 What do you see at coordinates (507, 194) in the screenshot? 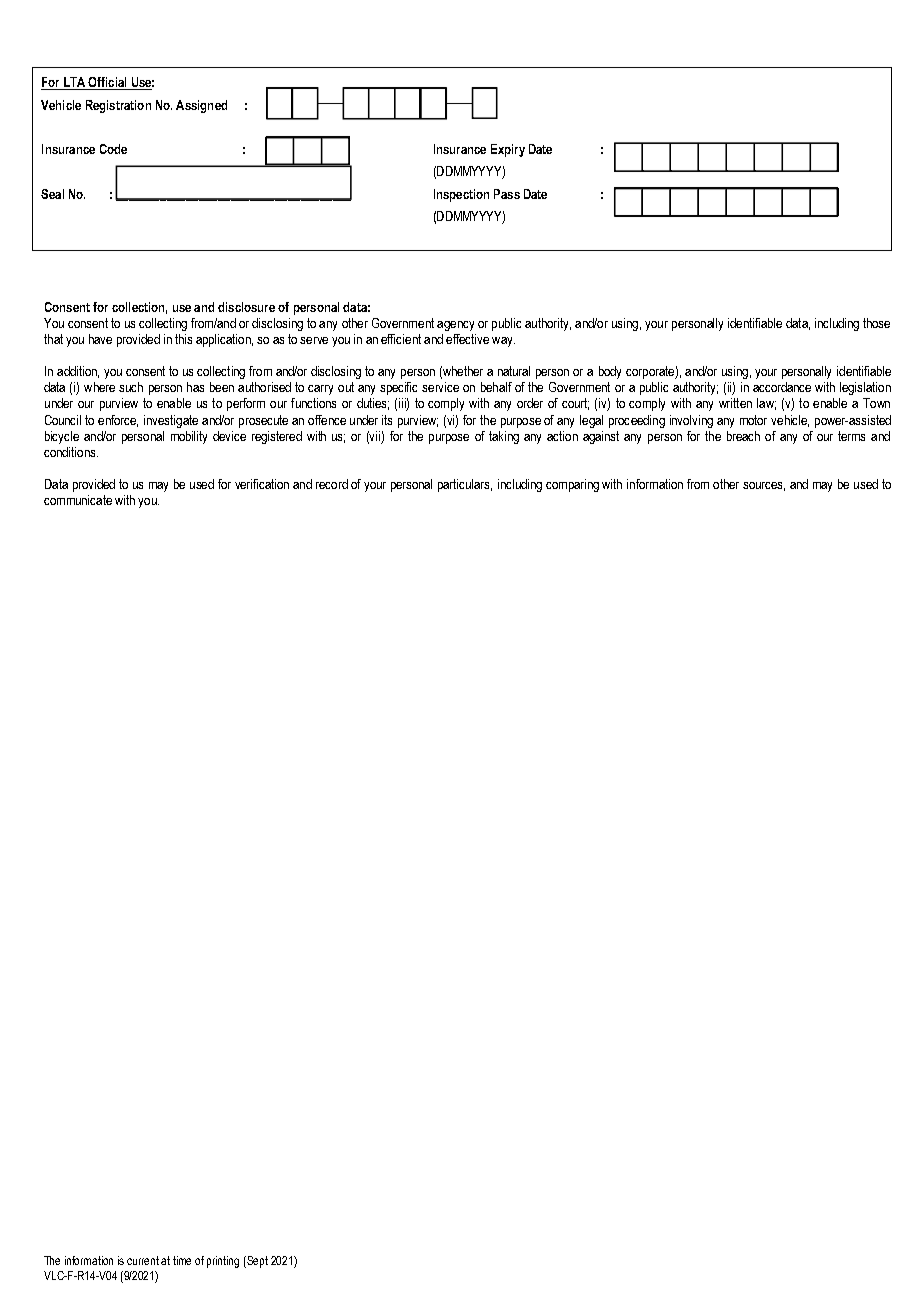
I see `Pass` at bounding box center [507, 194].
